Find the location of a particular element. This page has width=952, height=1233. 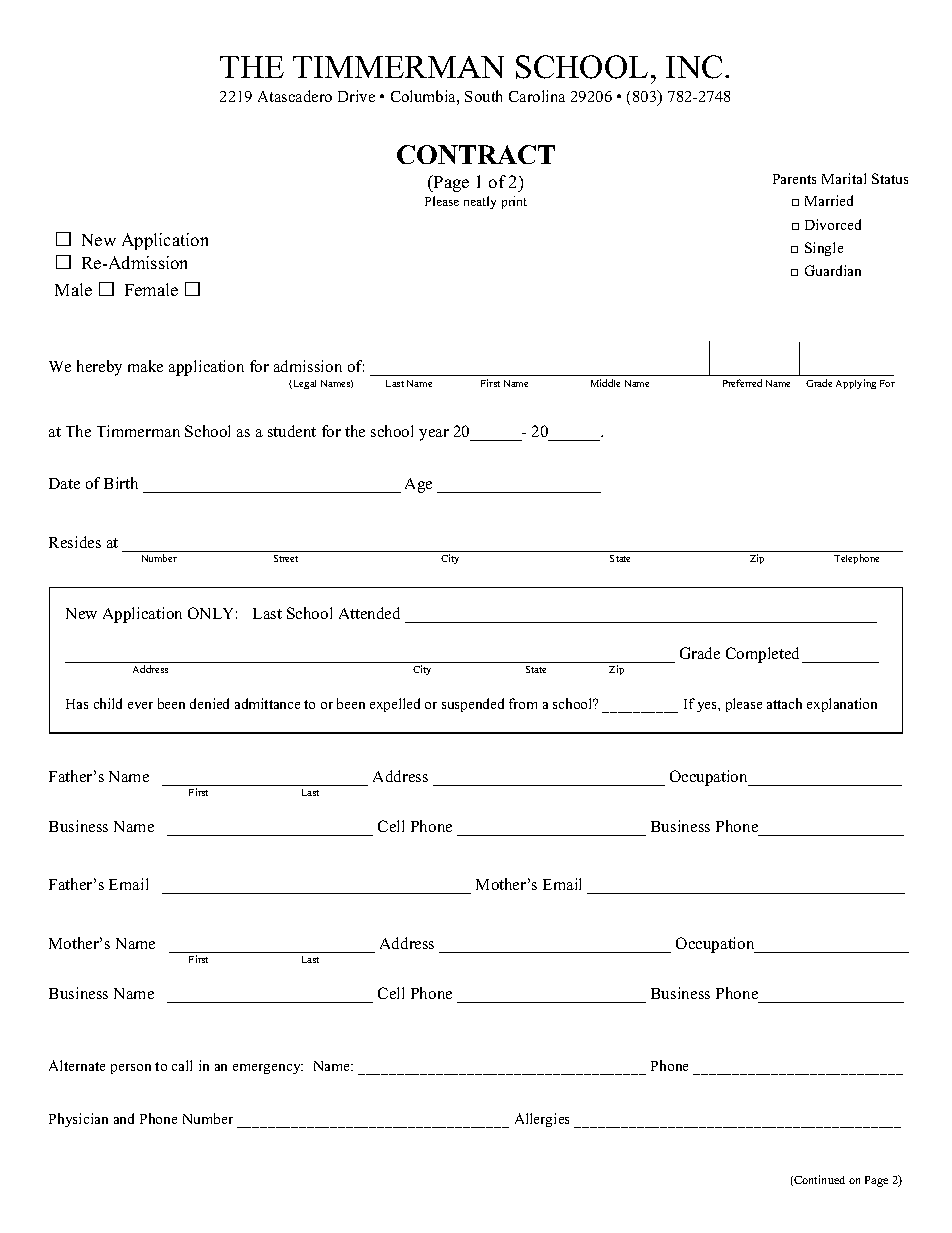

attach is located at coordinates (784, 703).
